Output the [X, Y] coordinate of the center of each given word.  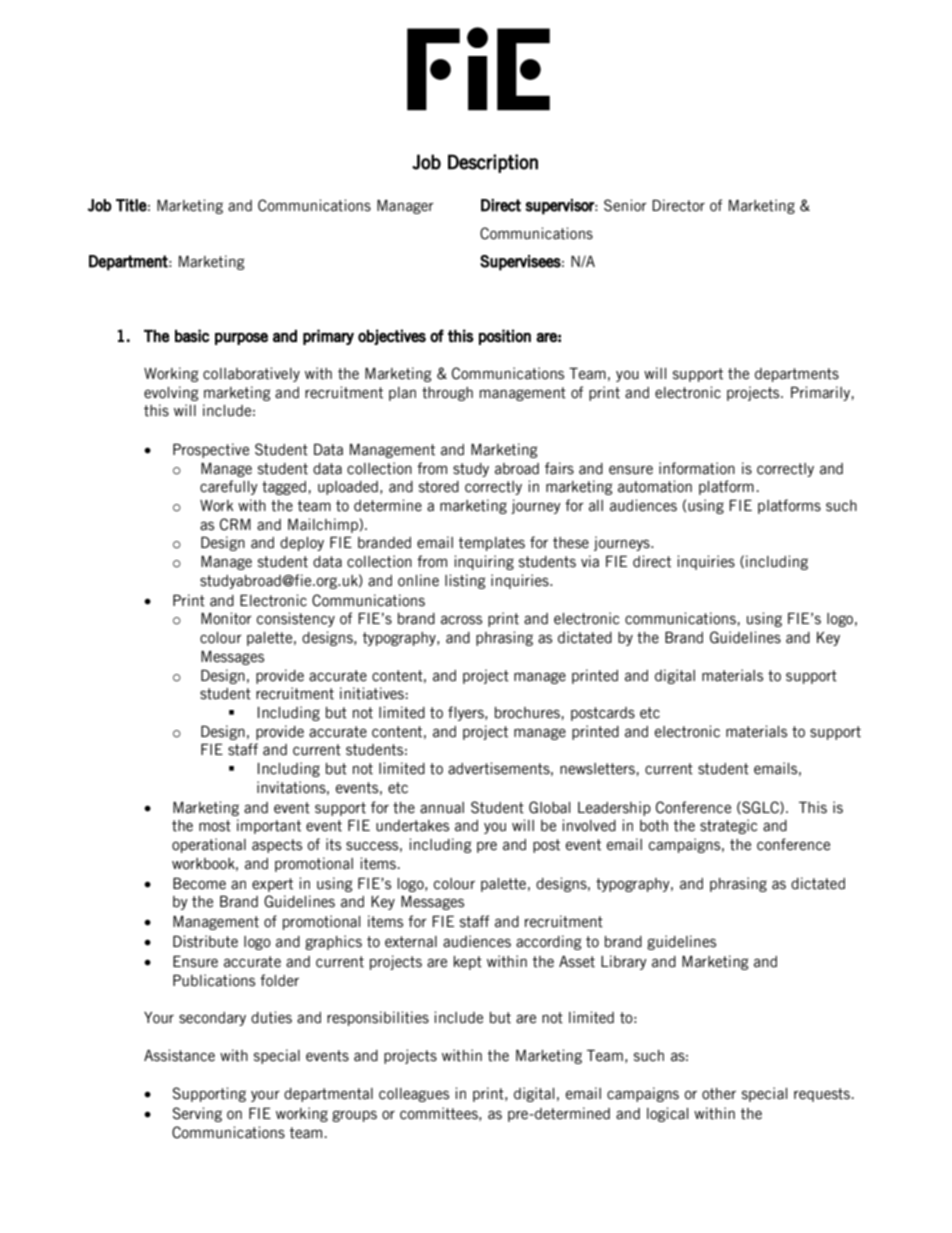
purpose [241, 339]
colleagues [414, 1095]
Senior [625, 205]
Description [493, 163]
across [461, 620]
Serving [197, 1114]
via [590, 561]
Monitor [226, 618]
